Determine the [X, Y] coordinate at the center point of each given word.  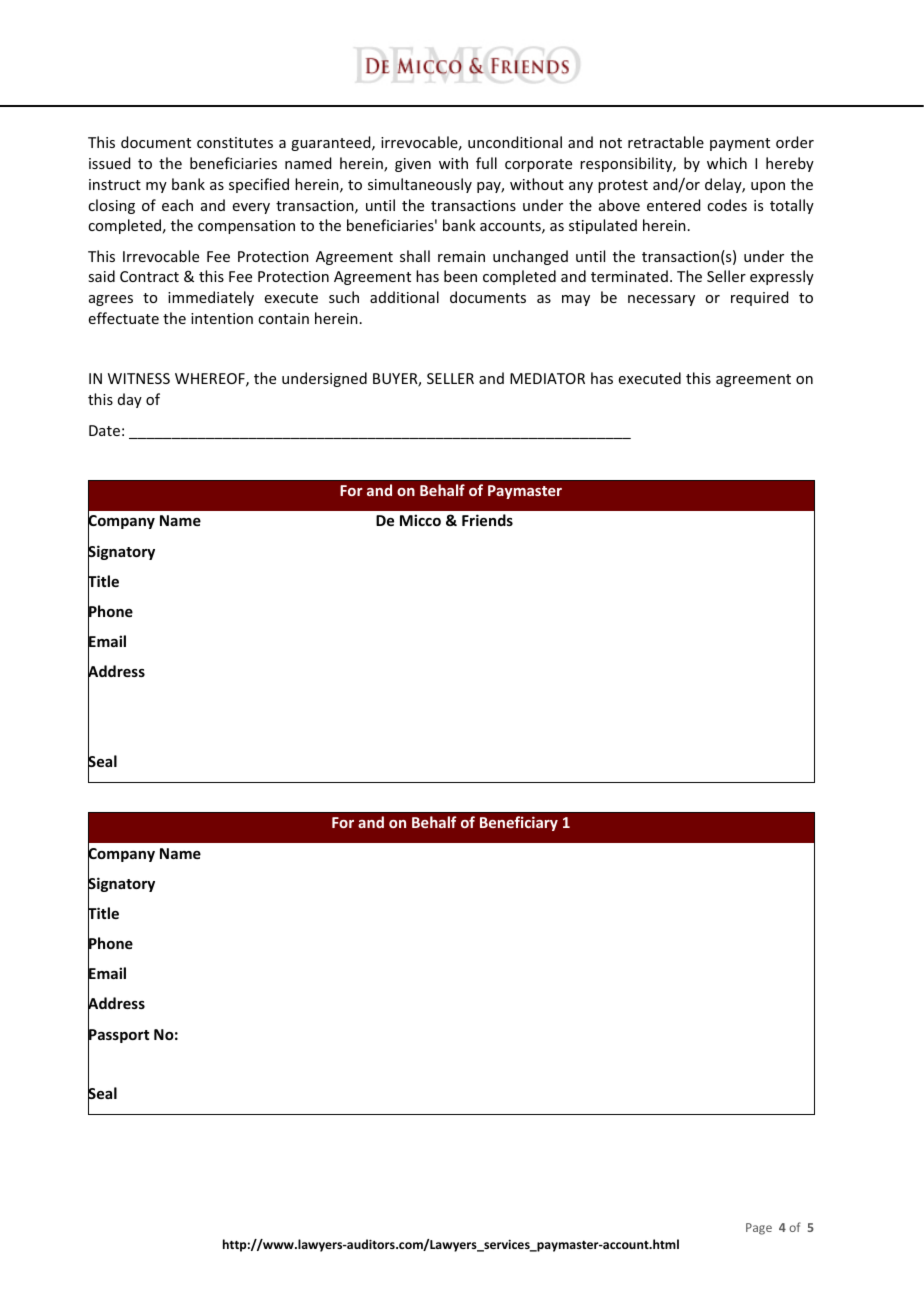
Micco [420, 520]
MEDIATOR [547, 378]
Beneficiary [519, 823]
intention [222, 318]
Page [759, 1229]
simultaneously [420, 185]
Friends [487, 520]
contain [283, 318]
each [177, 205]
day [130, 400]
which [727, 163]
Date [104, 430]
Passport [118, 1036]
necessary [661, 300]
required [759, 298]
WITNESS [139, 378]
